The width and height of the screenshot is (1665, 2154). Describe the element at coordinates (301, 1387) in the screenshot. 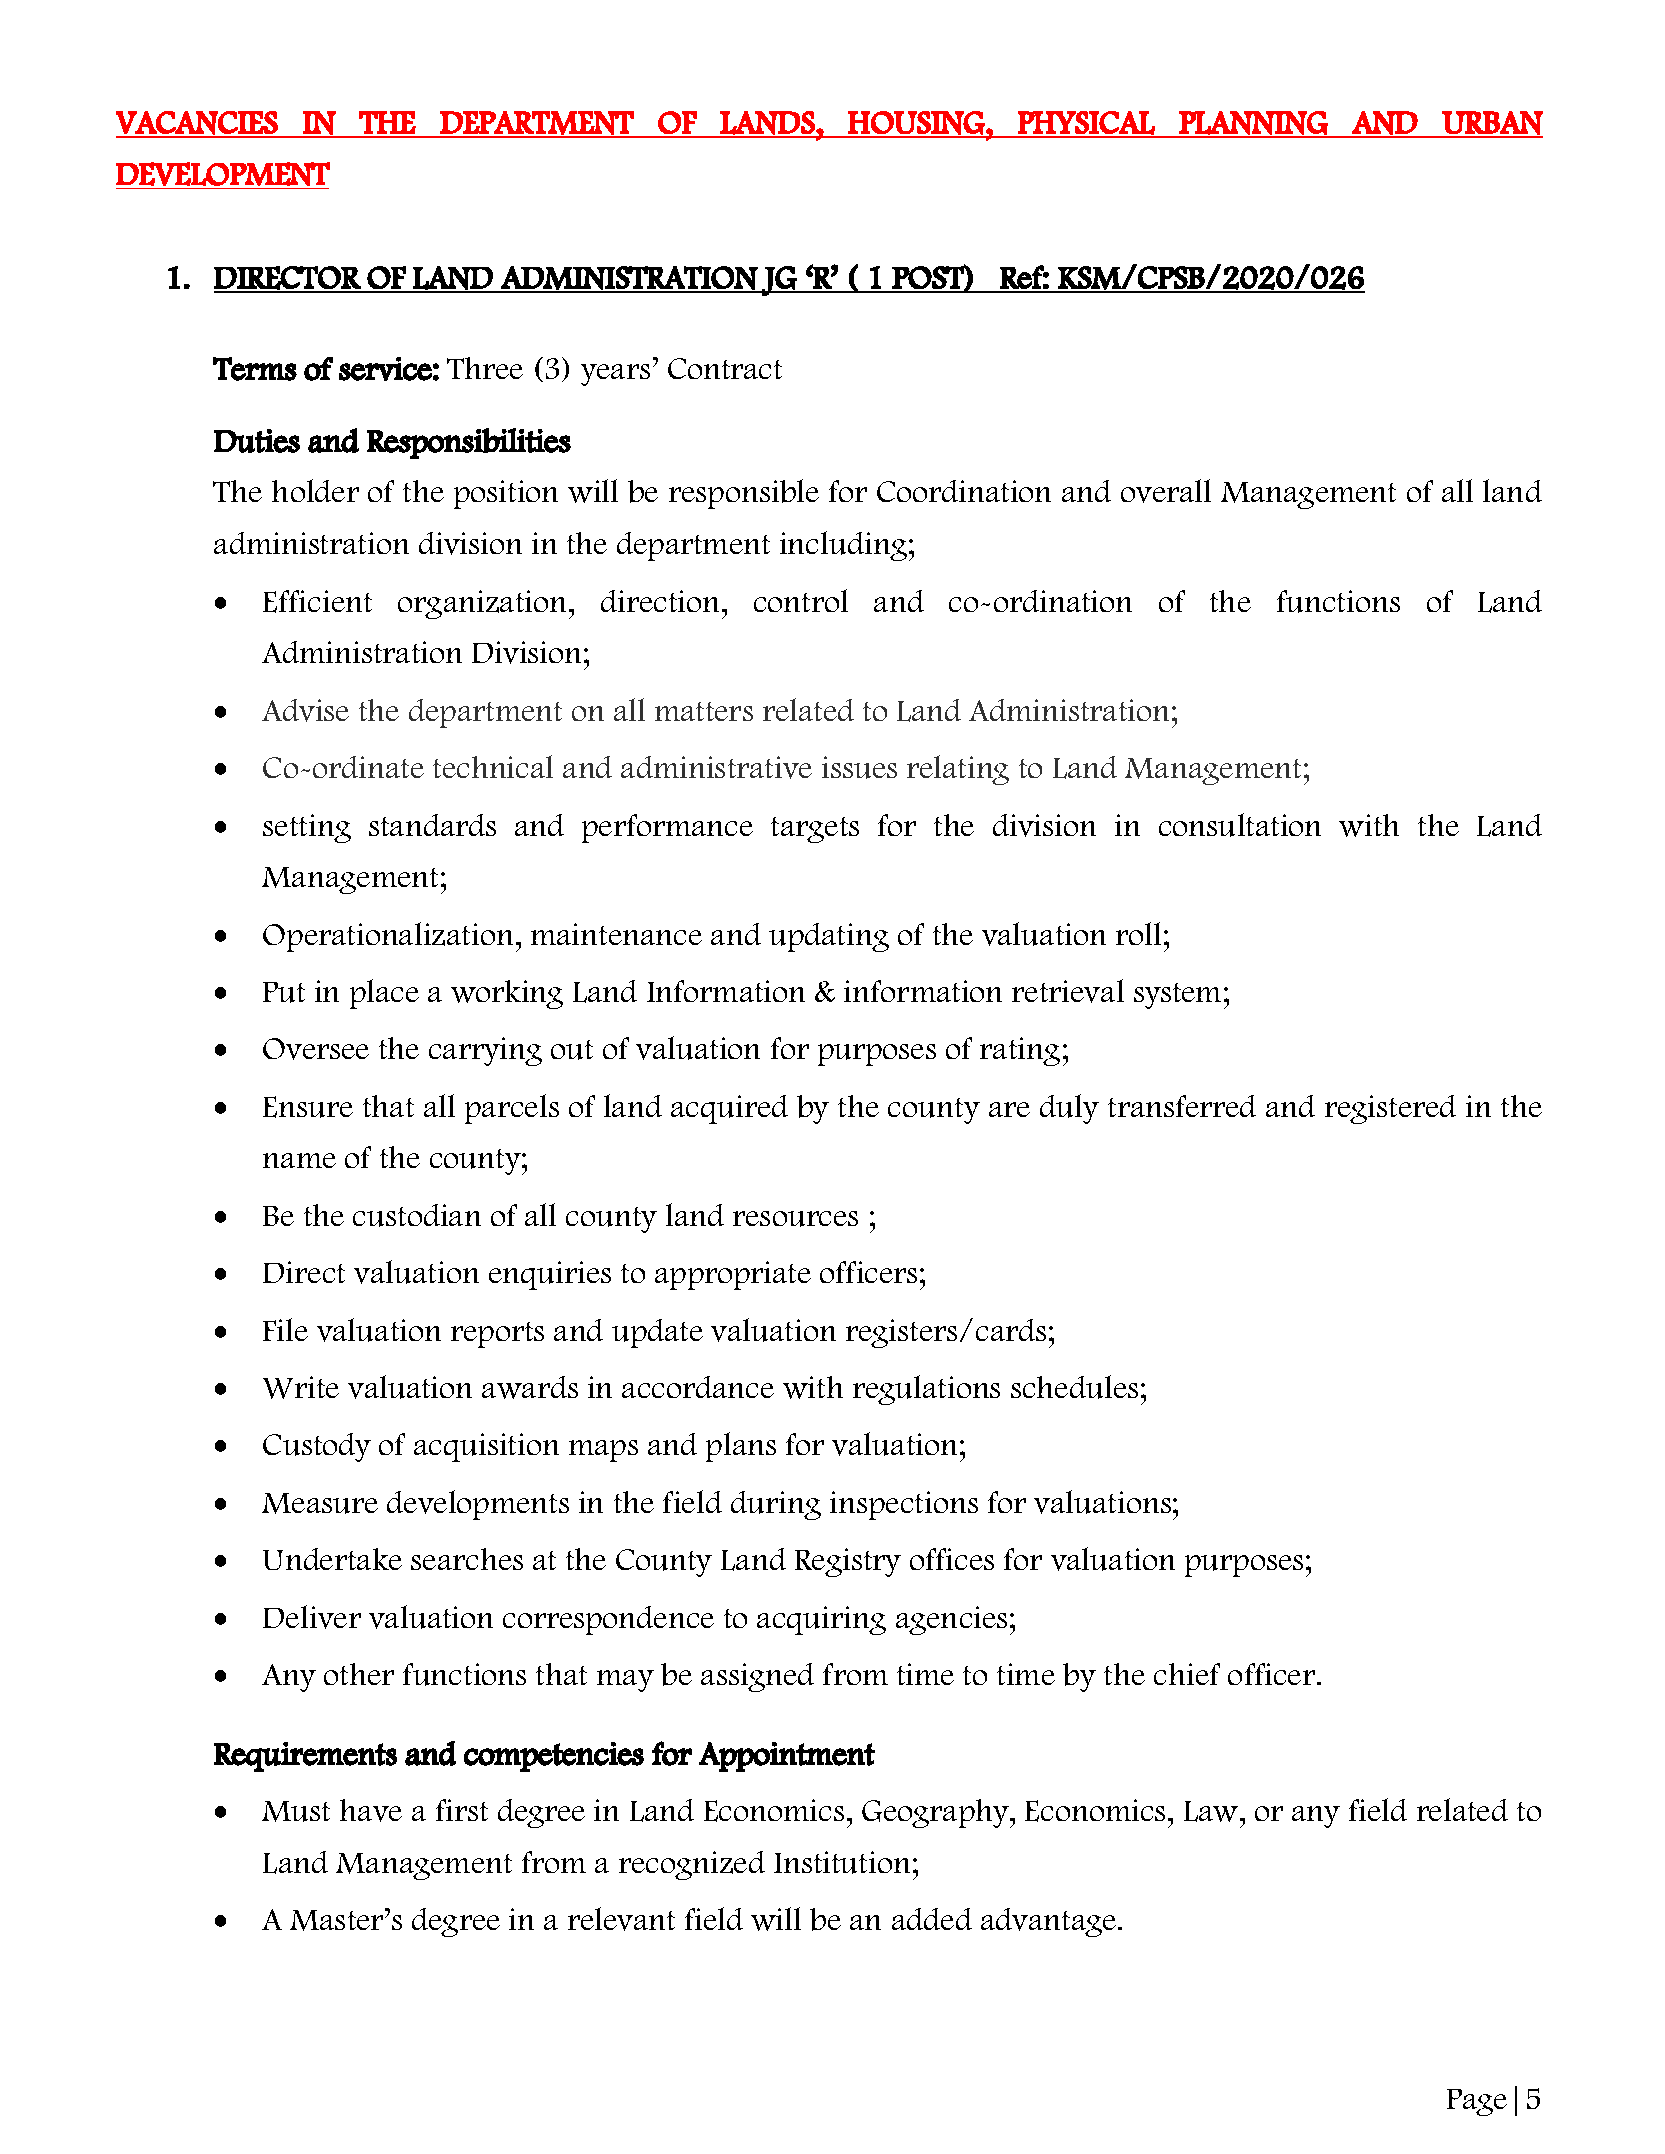

I see `Write` at that location.
